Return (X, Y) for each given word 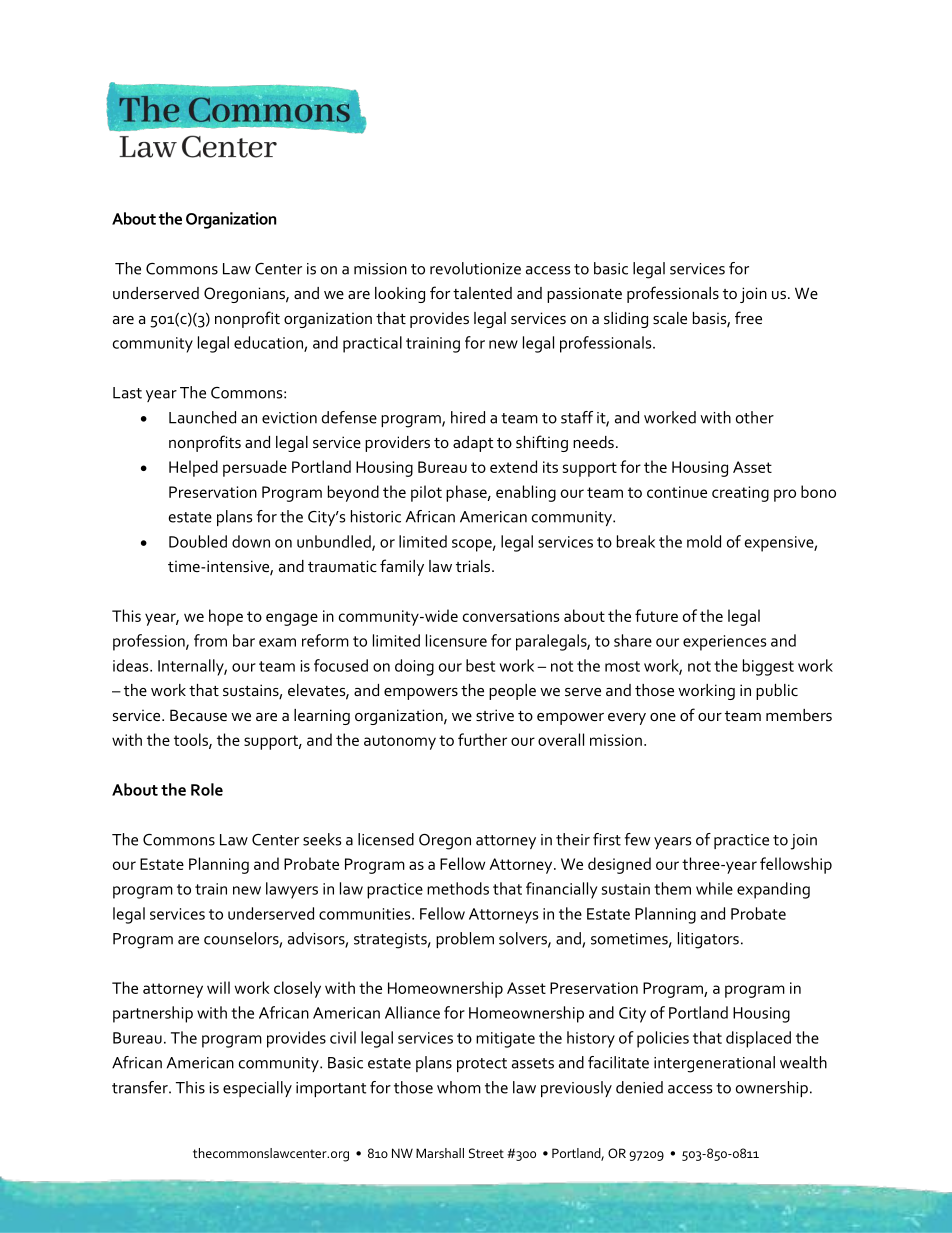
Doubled (198, 541)
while (714, 888)
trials (474, 566)
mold (704, 541)
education (269, 343)
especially (257, 1089)
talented (482, 293)
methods (458, 888)
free (748, 317)
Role (207, 789)
